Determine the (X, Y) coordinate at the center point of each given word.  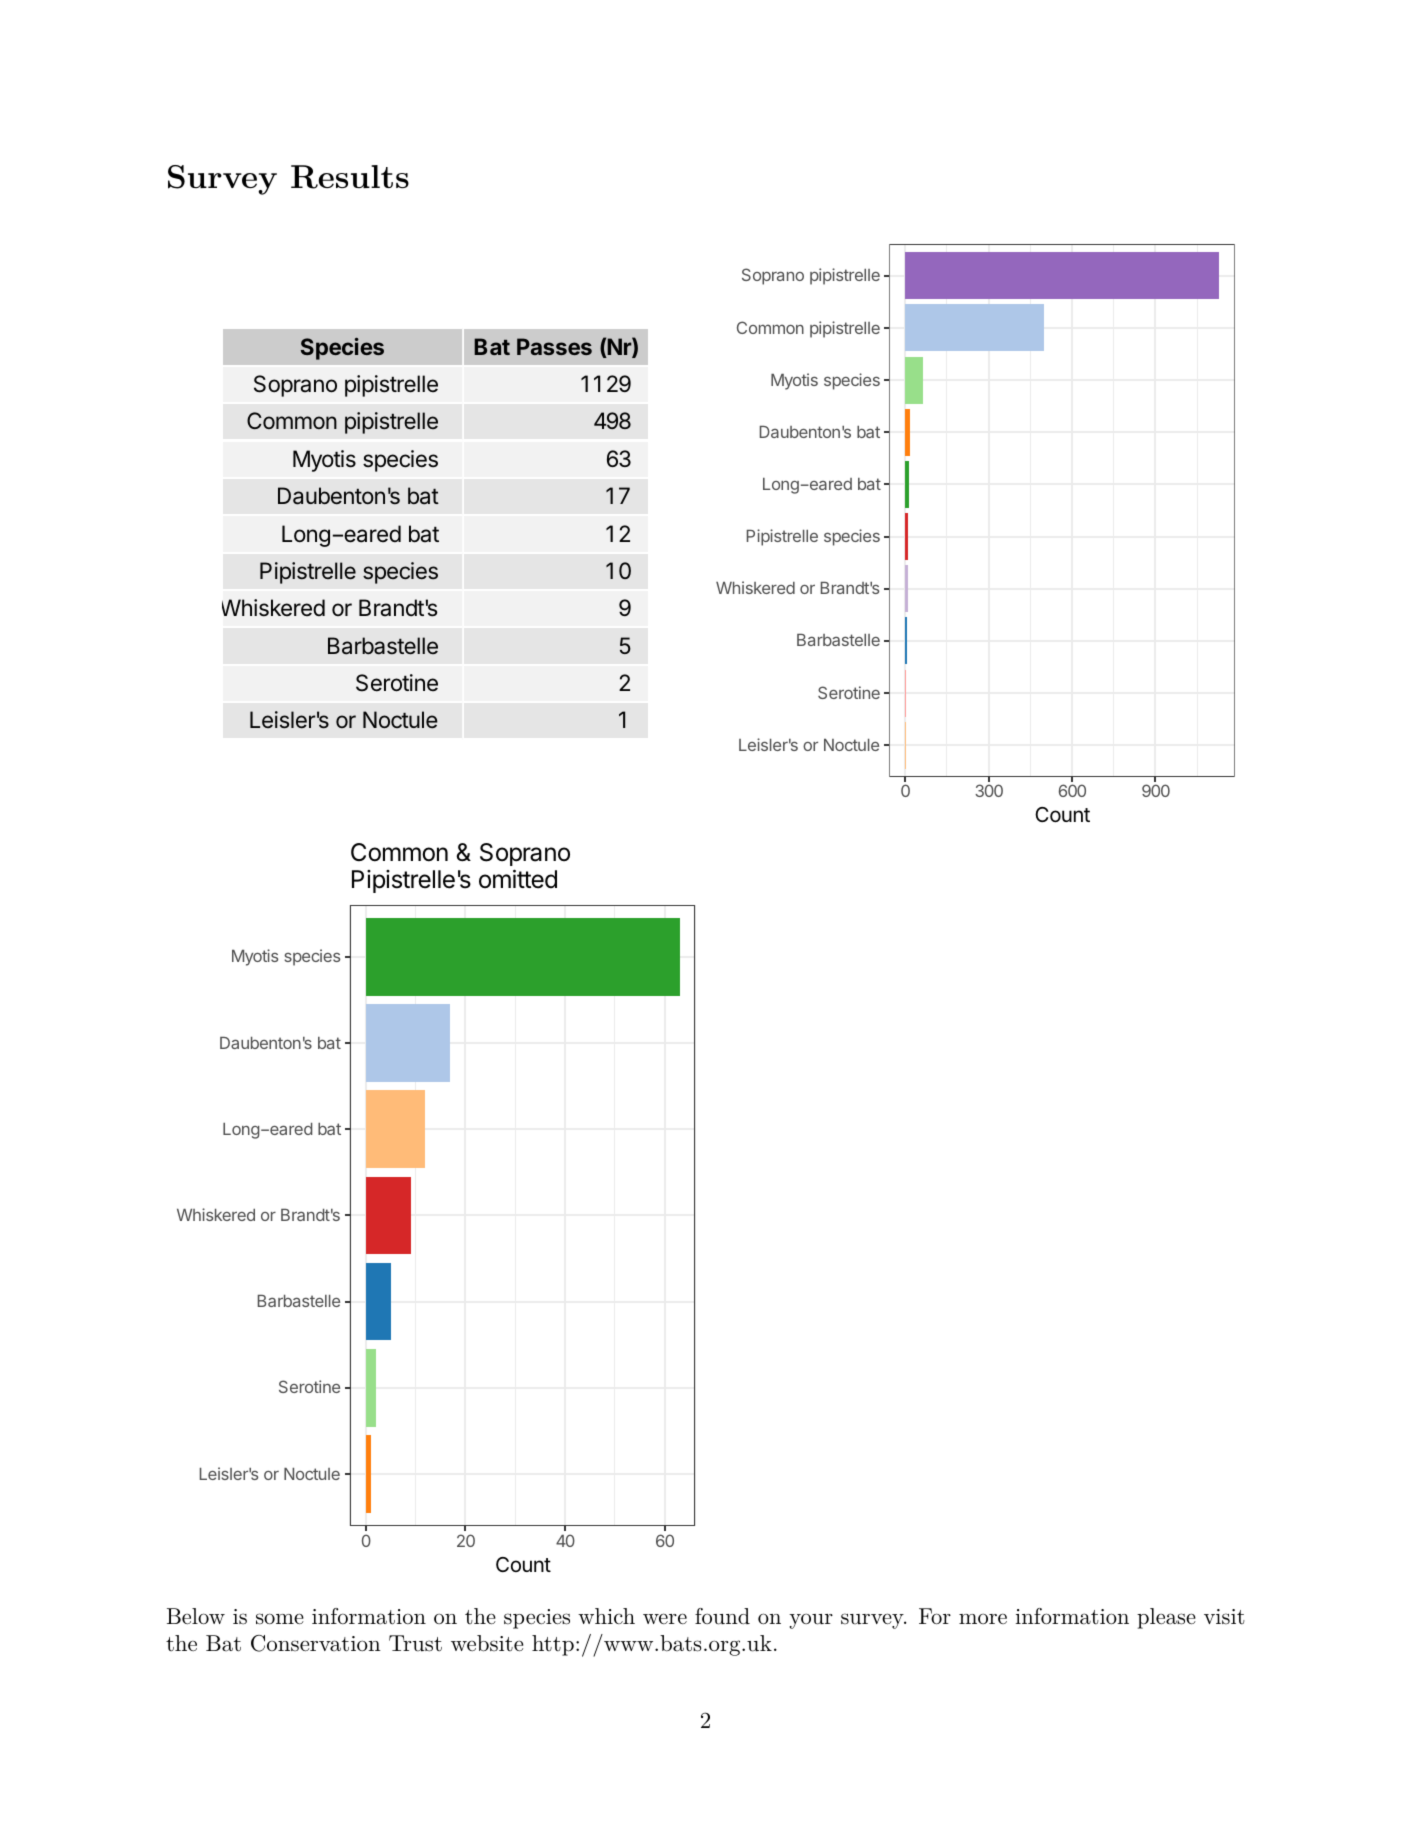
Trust (415, 1643)
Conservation (316, 1643)
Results (350, 177)
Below (196, 1616)
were (665, 1618)
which (606, 1616)
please (1166, 1618)
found (722, 1616)
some (280, 1619)
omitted (518, 879)
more (983, 1618)
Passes (554, 346)
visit (1224, 1617)
